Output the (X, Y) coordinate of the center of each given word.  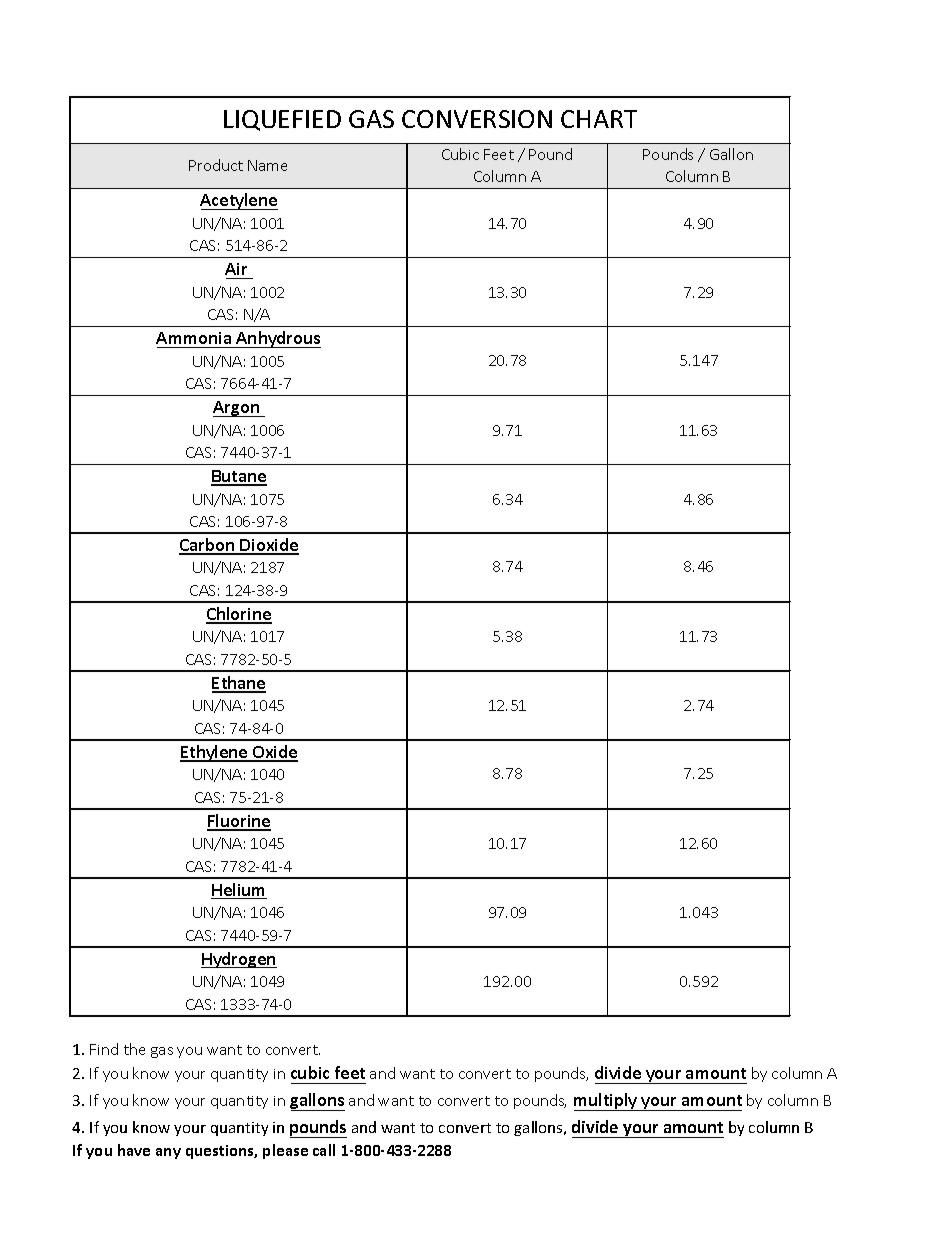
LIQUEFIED (282, 120)
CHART (599, 119)
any (168, 1153)
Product (216, 165)
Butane (239, 477)
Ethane (239, 684)
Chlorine (239, 615)
